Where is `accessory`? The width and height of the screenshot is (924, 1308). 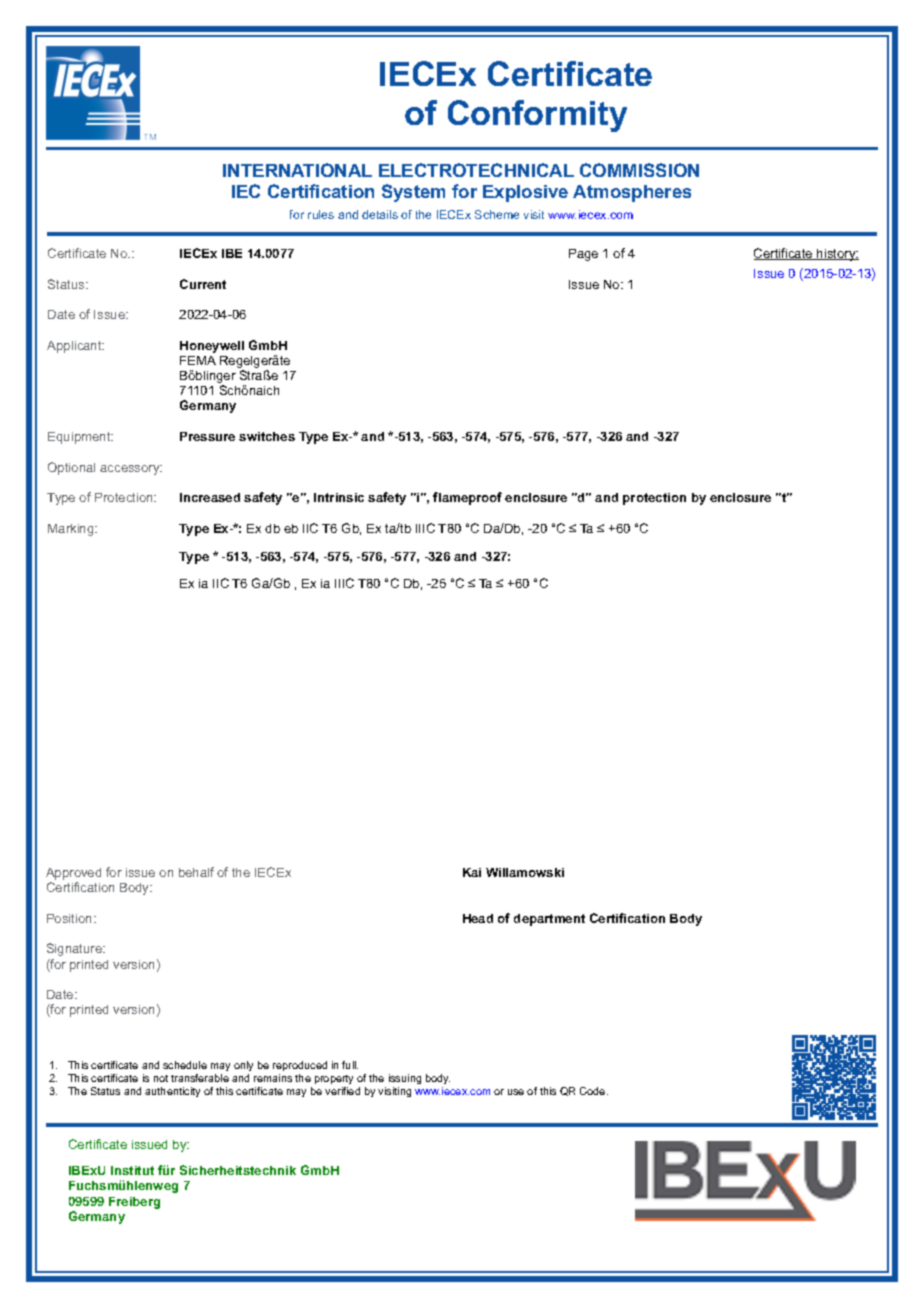 accessory is located at coordinates (131, 470).
